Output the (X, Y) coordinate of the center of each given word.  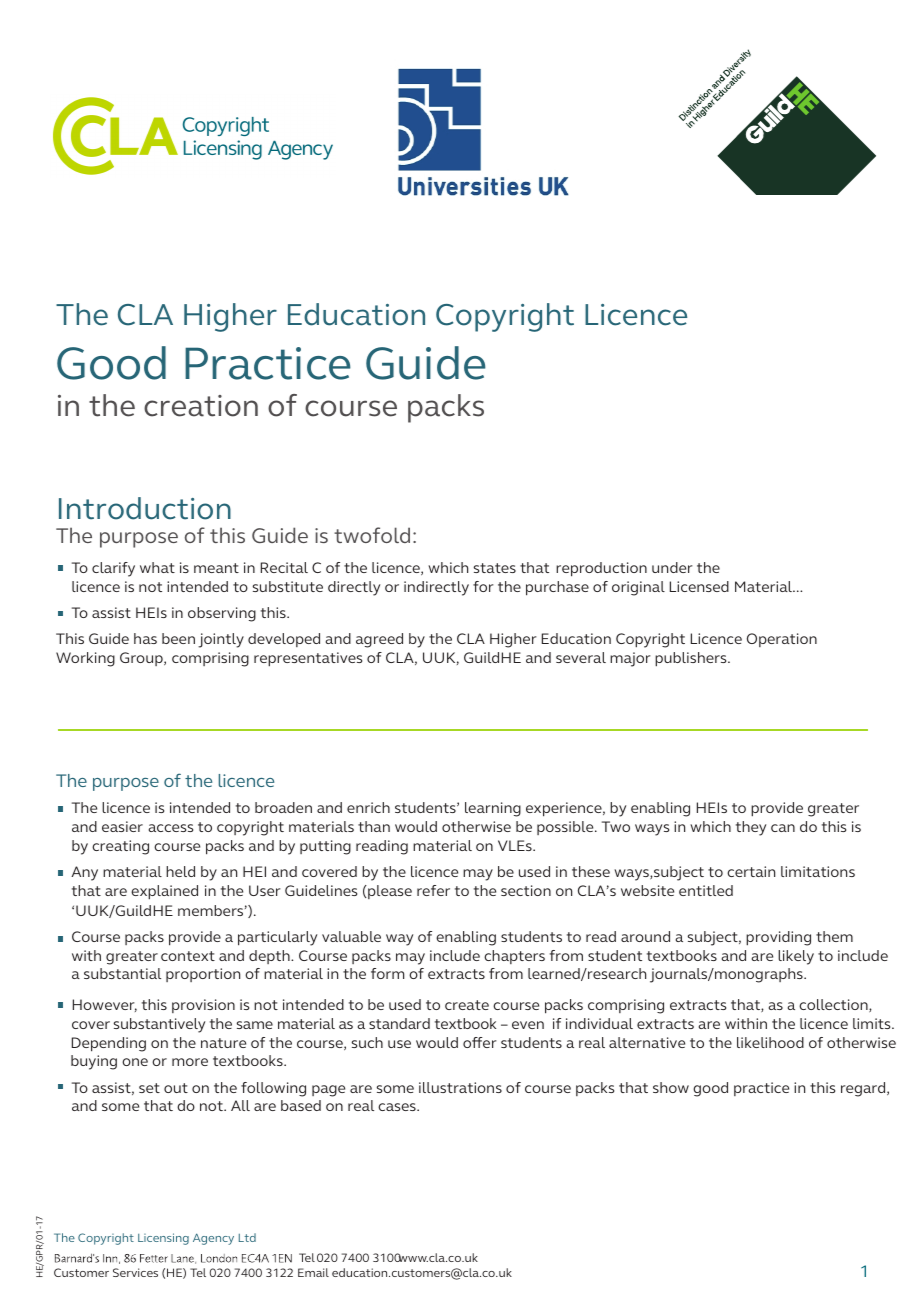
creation (201, 406)
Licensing (163, 1239)
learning (493, 809)
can (783, 828)
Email (313, 1272)
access (171, 828)
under (672, 567)
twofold (372, 535)
